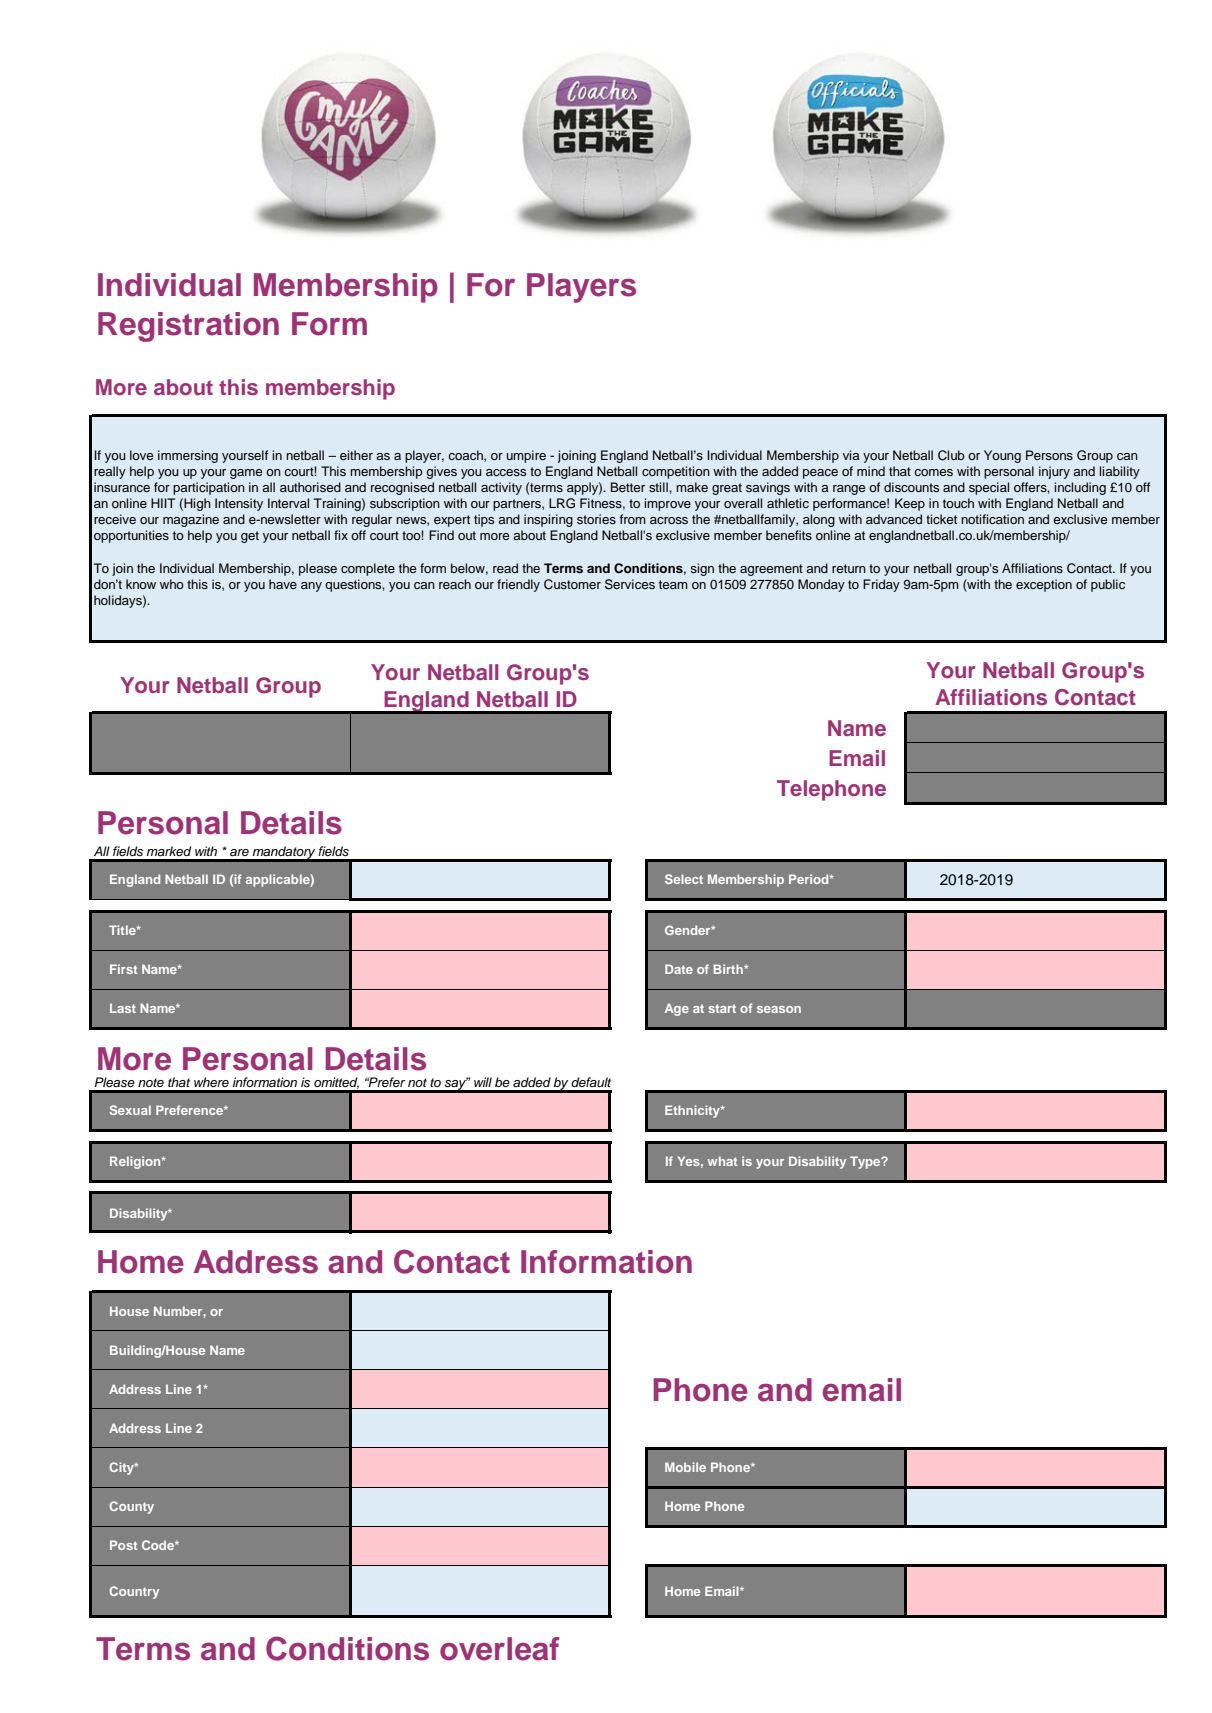  What do you see at coordinates (685, 1467) in the screenshot?
I see `Mobile` at bounding box center [685, 1467].
